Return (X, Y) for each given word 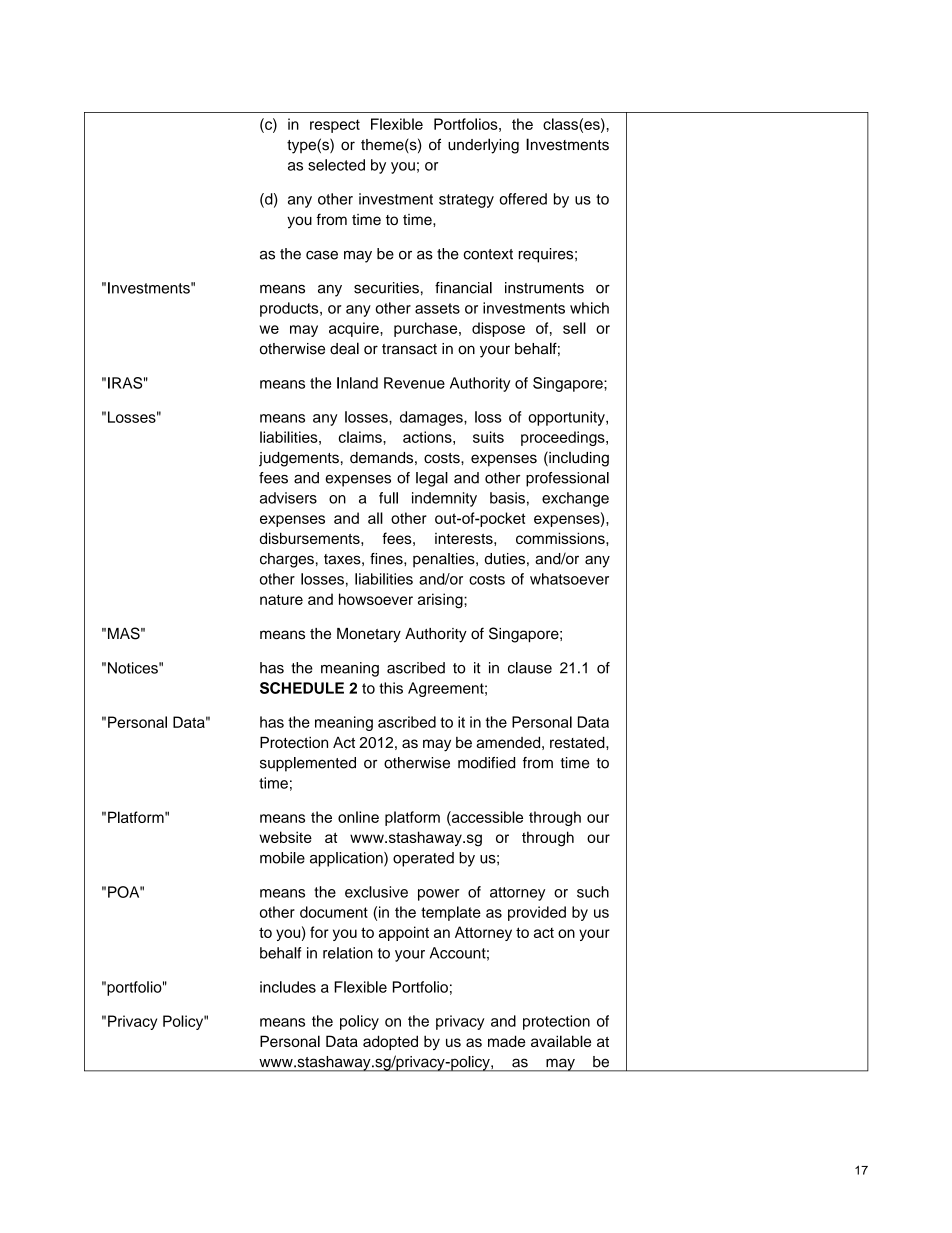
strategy (466, 201)
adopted (390, 1042)
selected (336, 165)
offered (523, 199)
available (561, 1041)
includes (288, 987)
